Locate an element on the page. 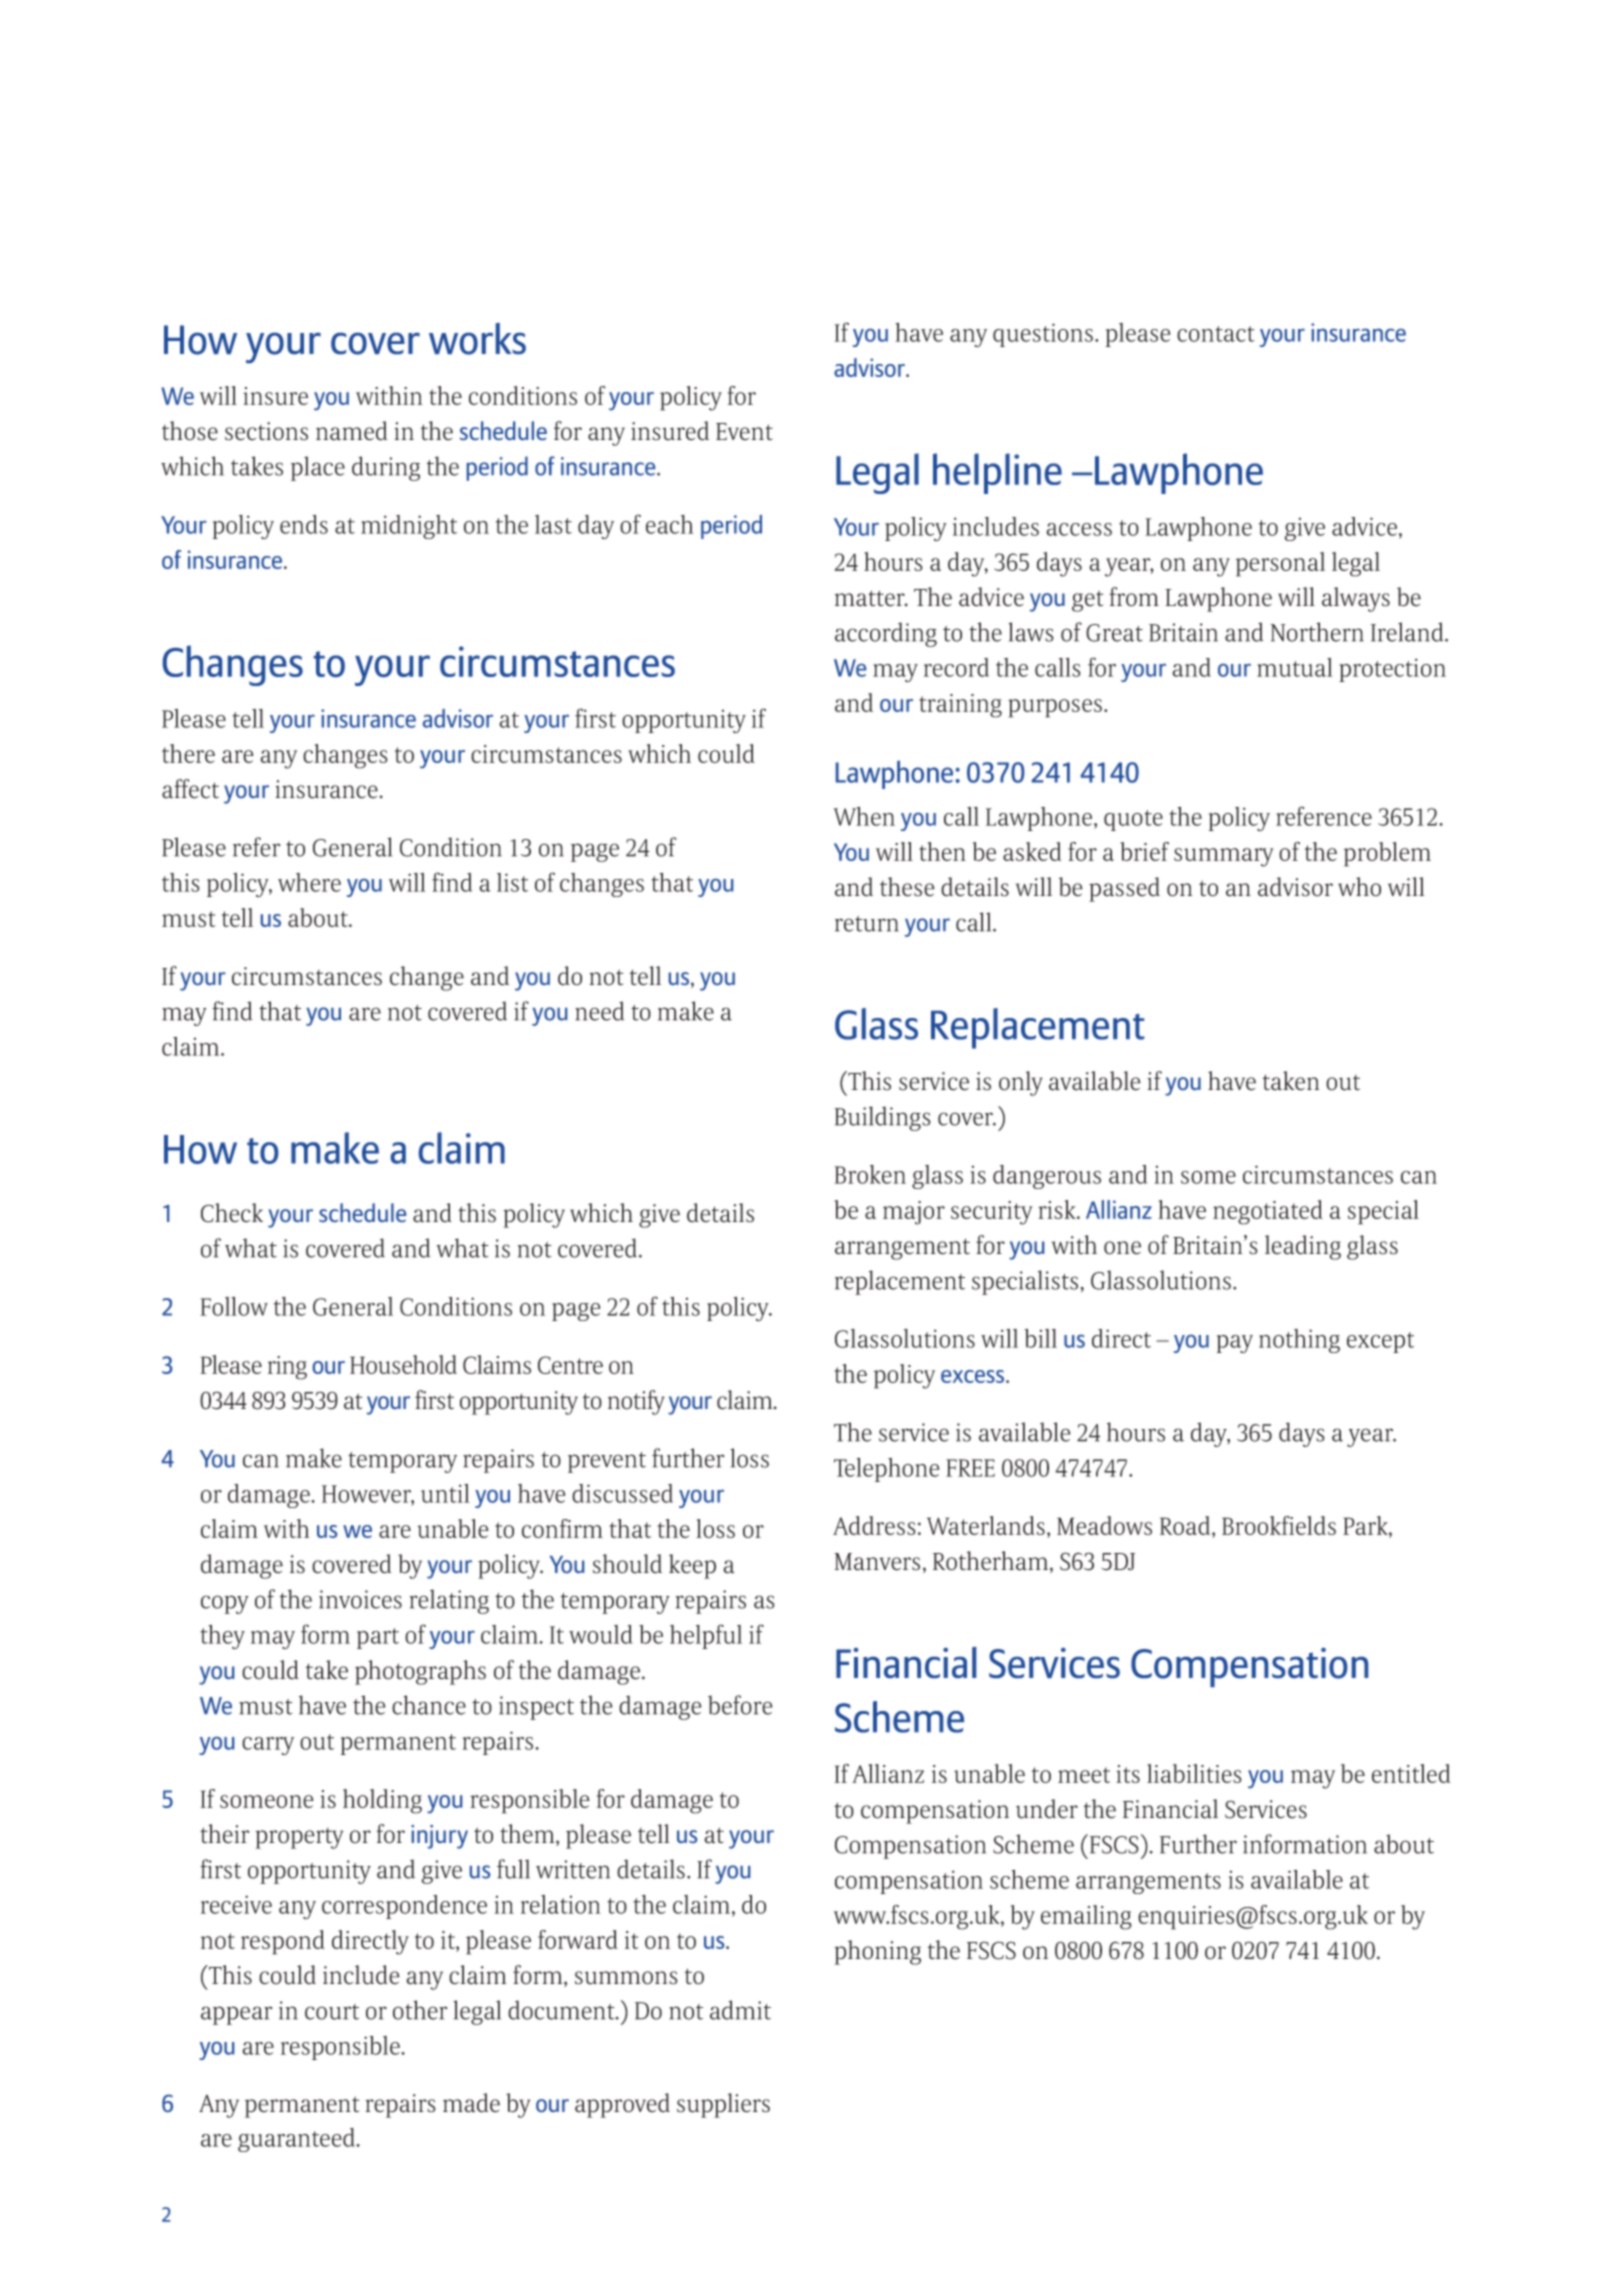 The height and width of the document is (2283, 1614). When is located at coordinates (864, 816).
